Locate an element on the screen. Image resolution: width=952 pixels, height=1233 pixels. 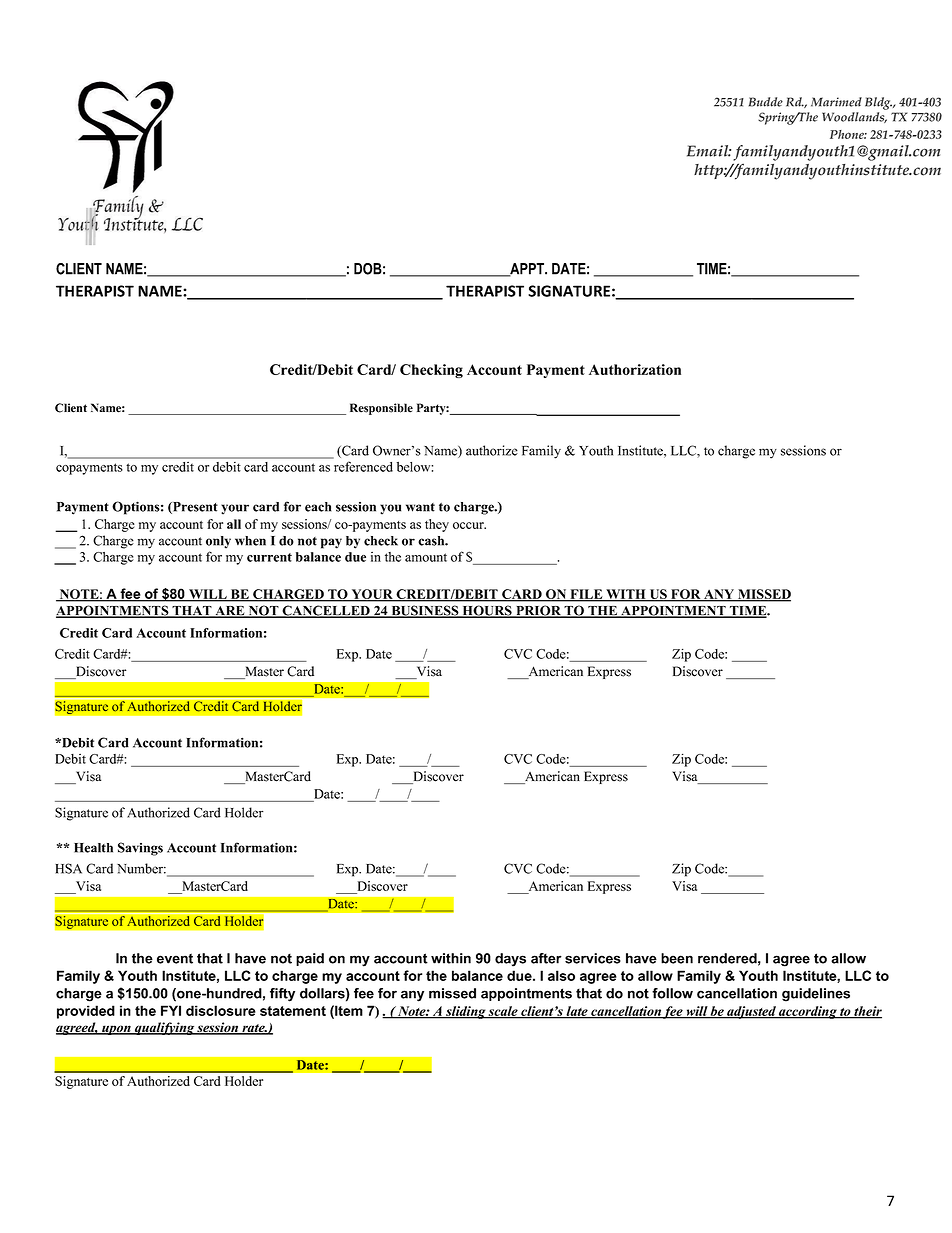
Bldg is located at coordinates (878, 103).
